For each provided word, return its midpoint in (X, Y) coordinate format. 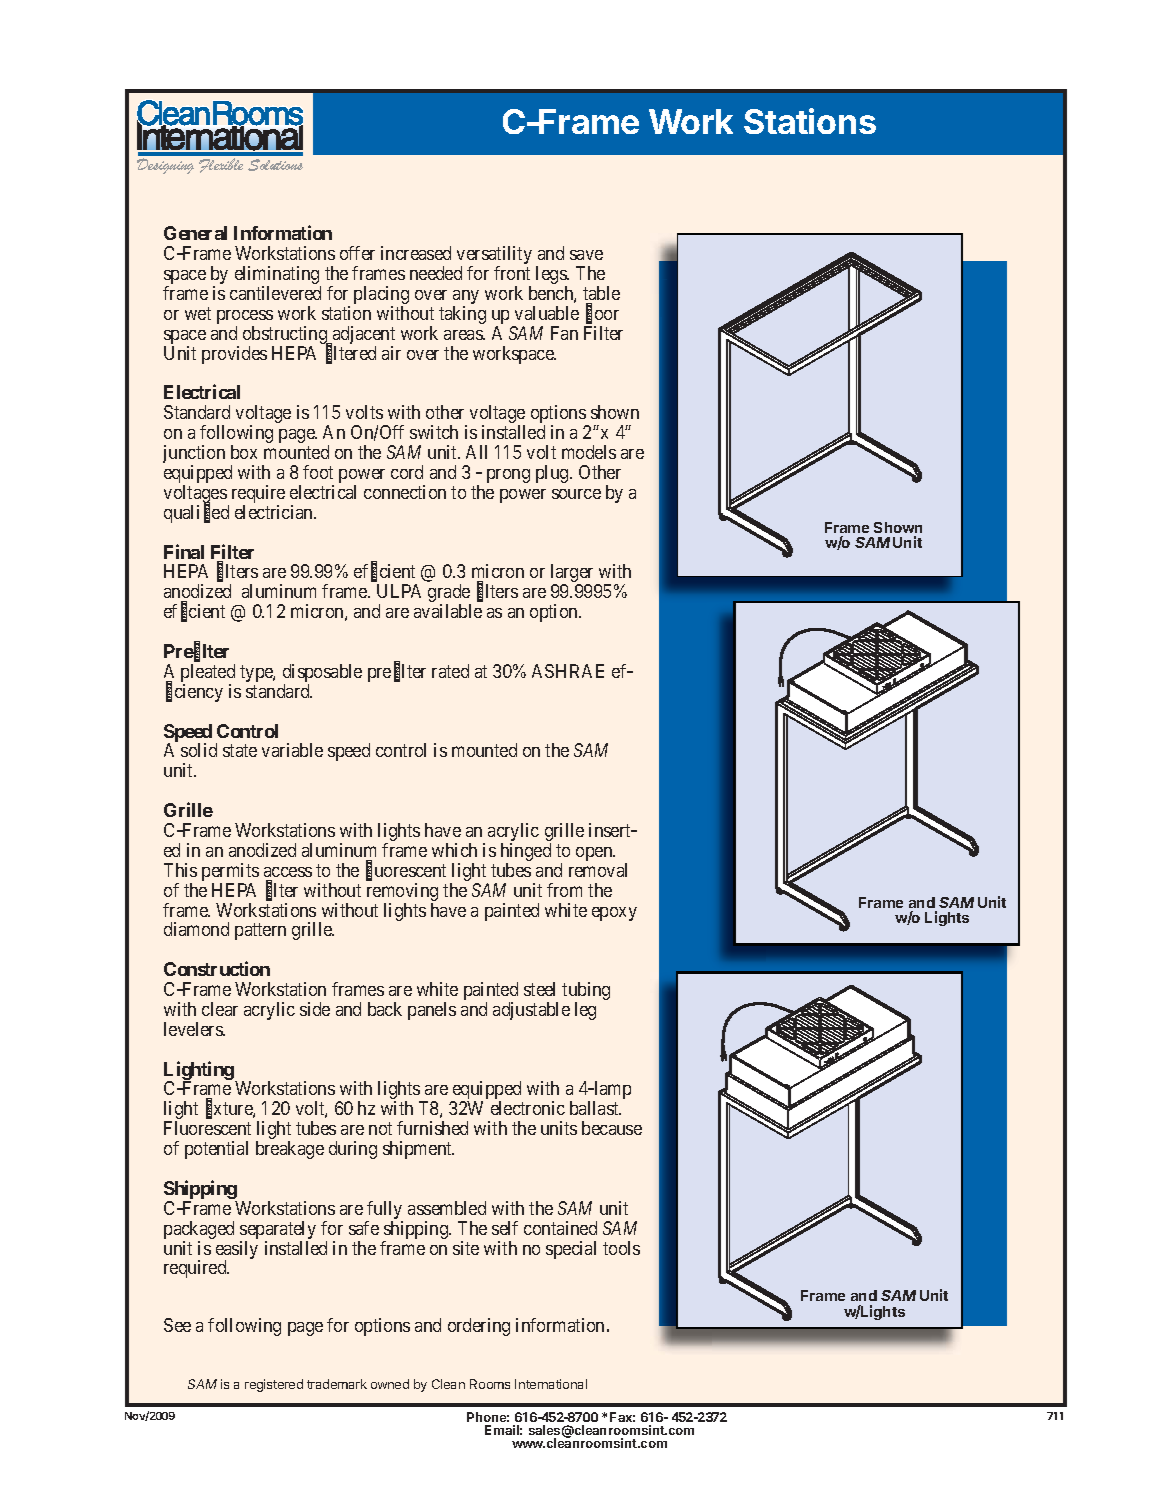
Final (184, 551)
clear (220, 1009)
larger (573, 575)
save (586, 255)
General (195, 233)
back (385, 1009)
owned (390, 1384)
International (551, 1384)
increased (416, 253)
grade (449, 594)
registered (274, 1385)
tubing (586, 992)
